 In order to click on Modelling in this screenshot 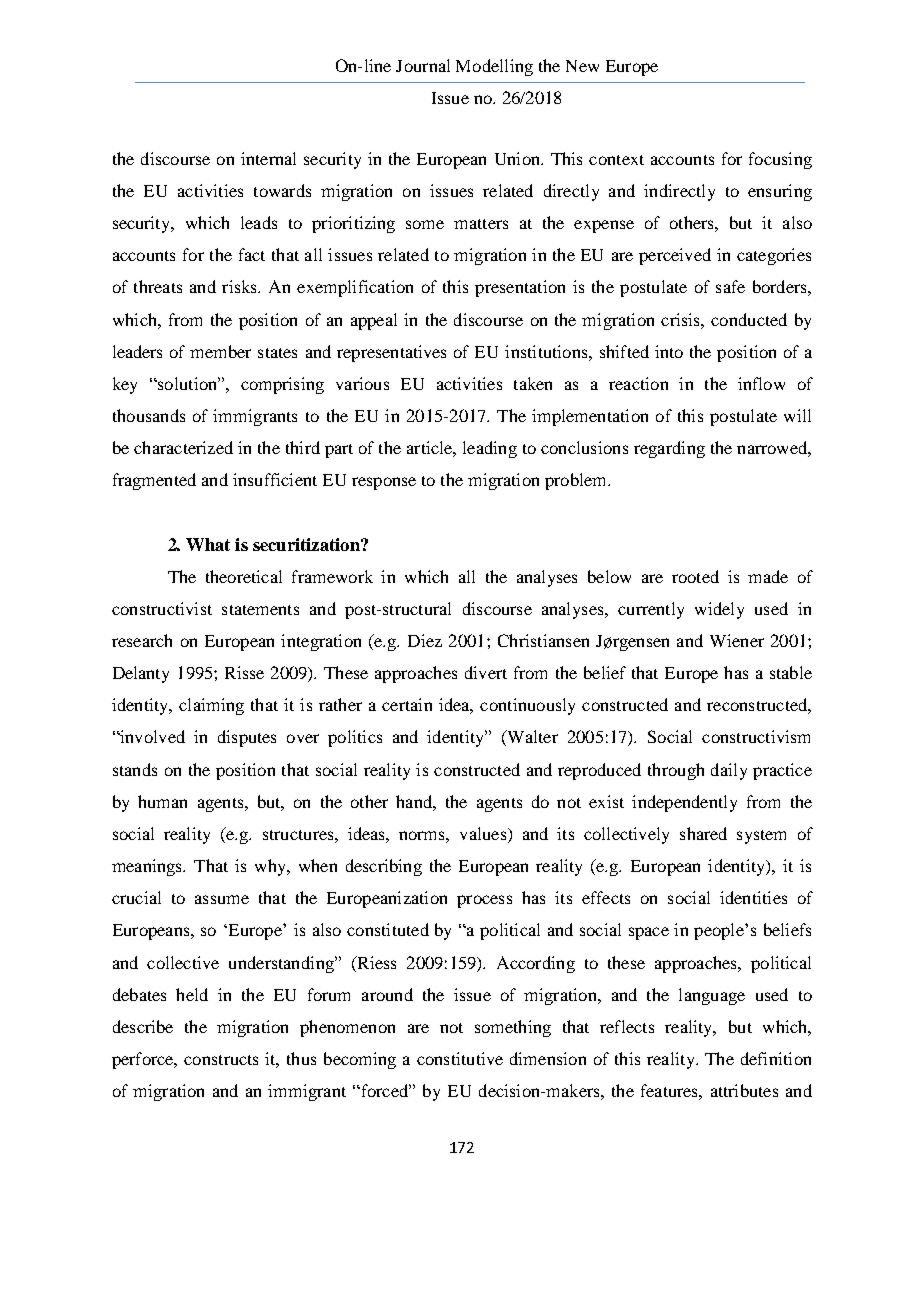, I will do `click(494, 67)`.
